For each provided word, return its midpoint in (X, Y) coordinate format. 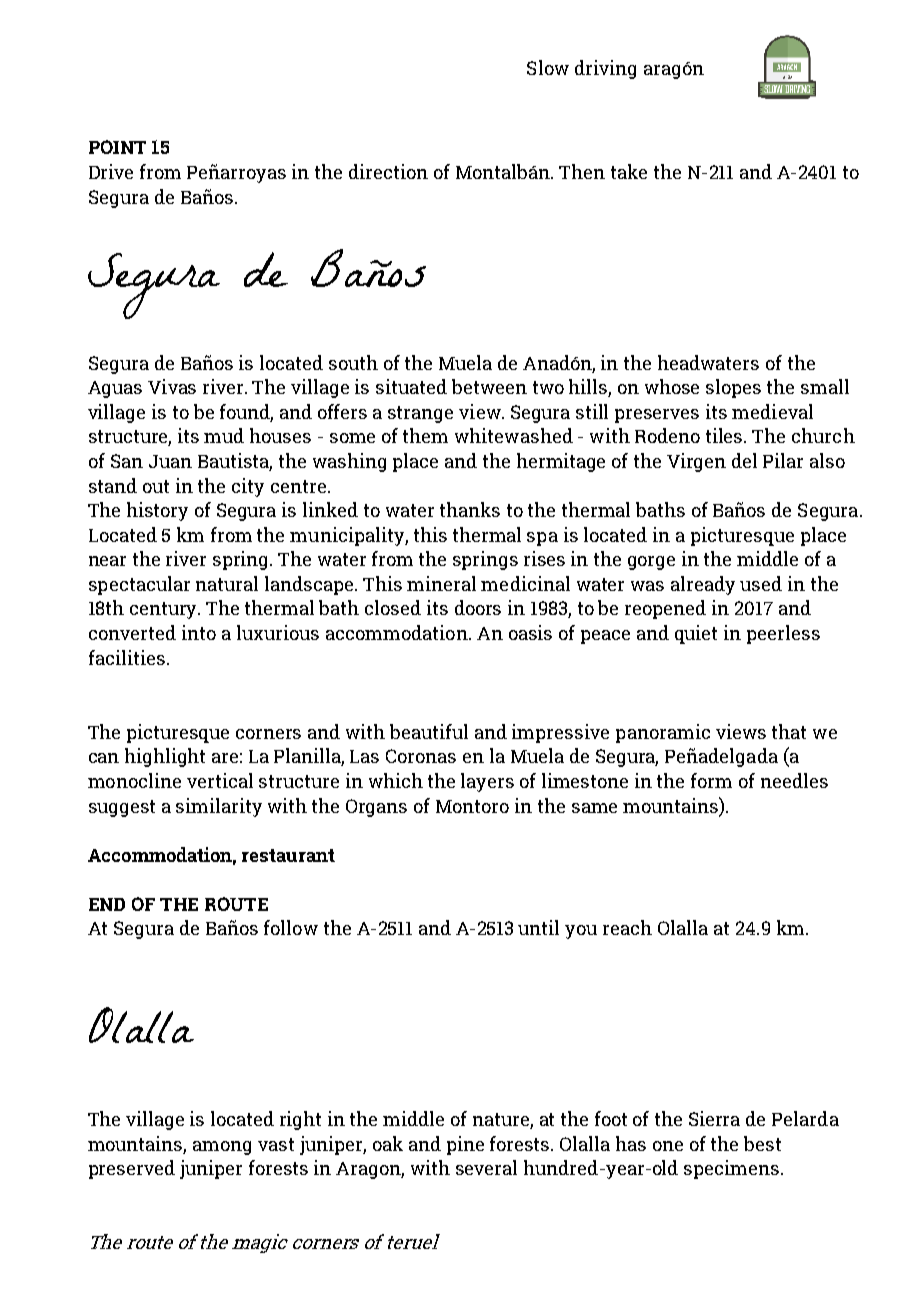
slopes (733, 388)
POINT (117, 147)
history (157, 511)
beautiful (429, 731)
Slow (548, 67)
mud (224, 435)
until (538, 927)
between (489, 386)
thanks (470, 509)
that (789, 731)
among (222, 1148)
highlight (165, 757)
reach (627, 927)
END (107, 904)
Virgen (696, 462)
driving (605, 69)
